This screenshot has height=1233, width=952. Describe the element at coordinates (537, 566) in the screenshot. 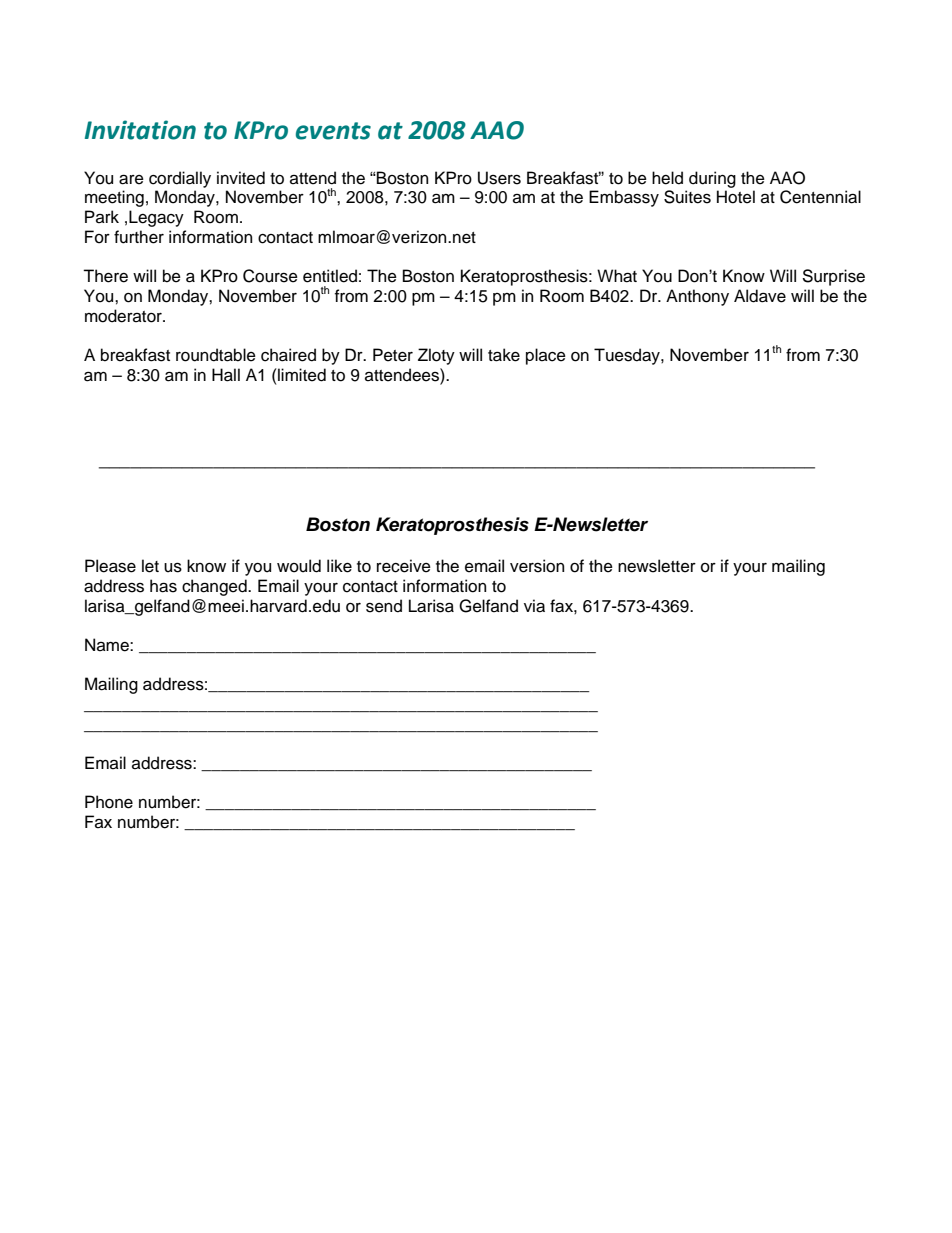

I see `version` at that location.
